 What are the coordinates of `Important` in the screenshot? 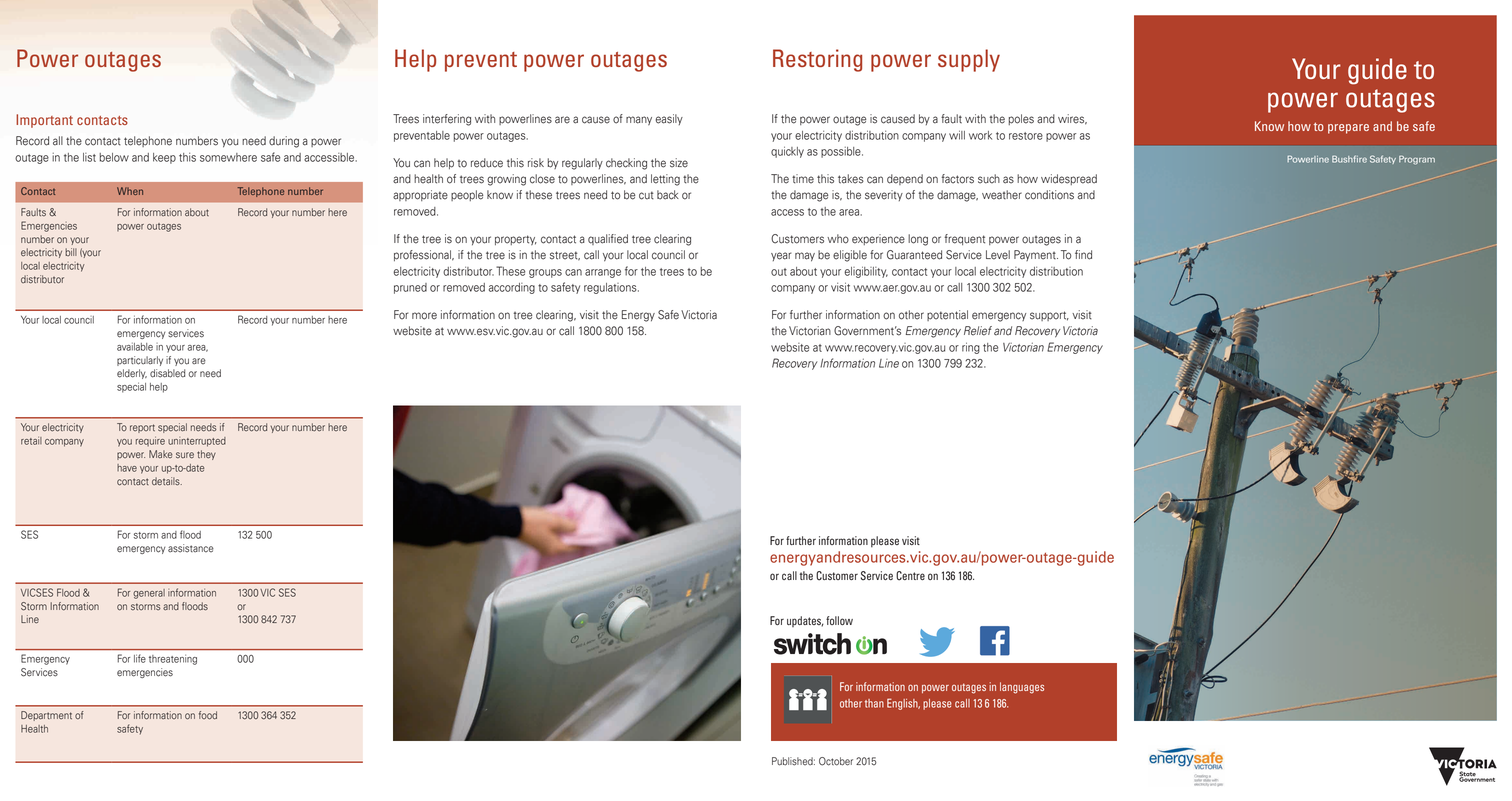 It's located at (44, 121).
